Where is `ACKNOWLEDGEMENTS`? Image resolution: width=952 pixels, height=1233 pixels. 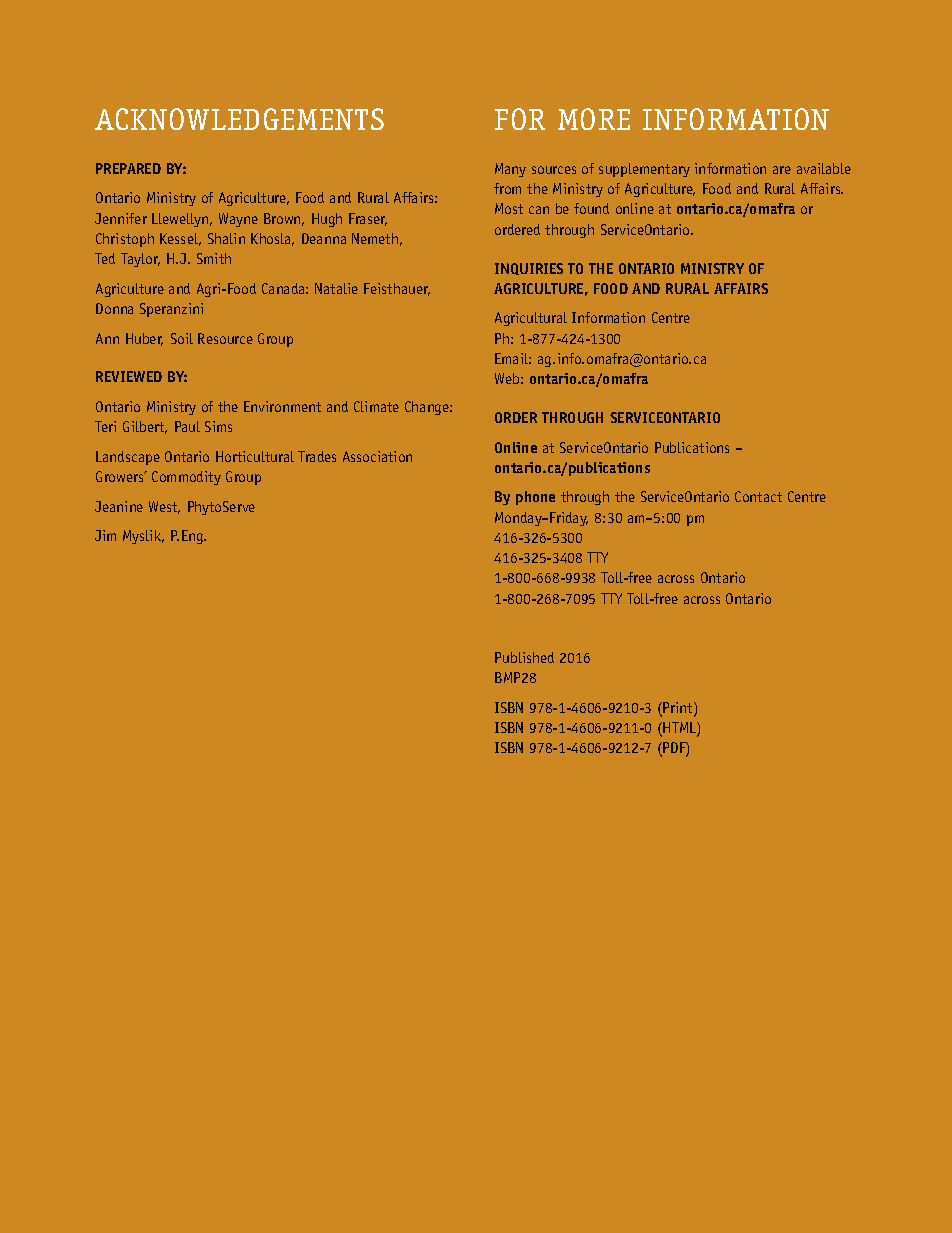
ACKNOWLEDGEMENTS is located at coordinates (239, 119).
